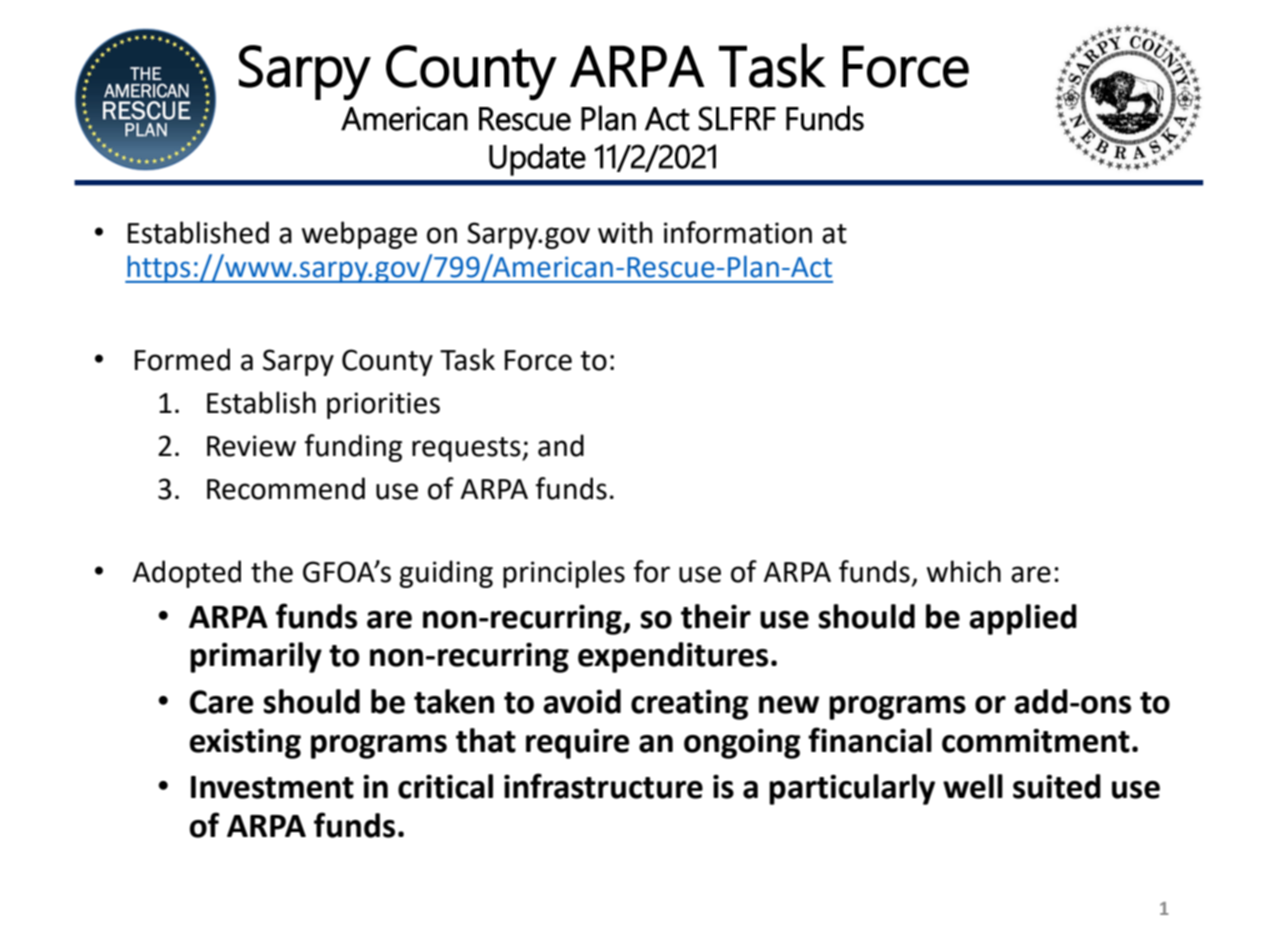 Image resolution: width=1270 pixels, height=952 pixels. What do you see at coordinates (738, 232) in the page?
I see `information` at bounding box center [738, 232].
